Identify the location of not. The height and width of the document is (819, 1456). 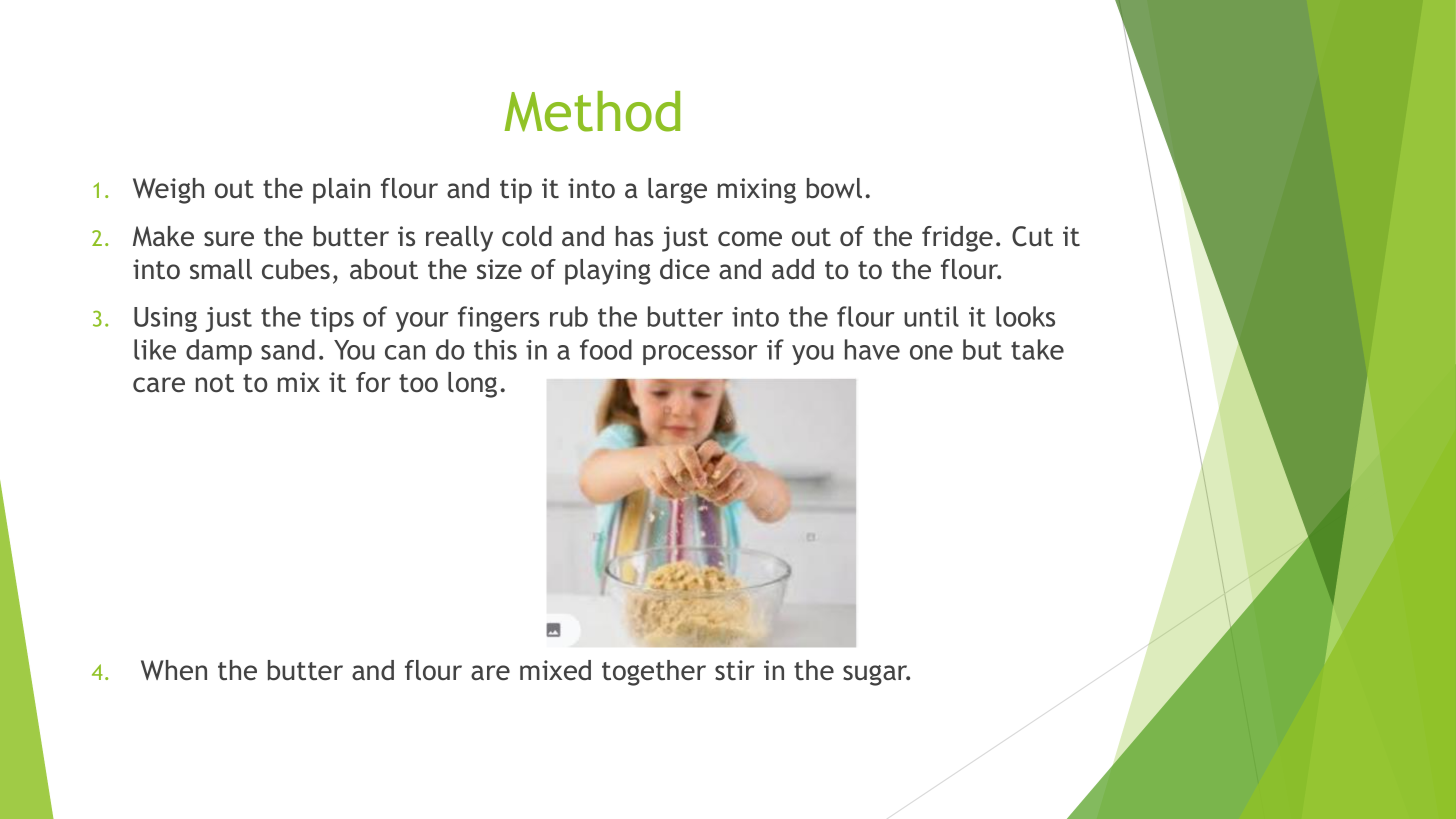
(215, 383).
